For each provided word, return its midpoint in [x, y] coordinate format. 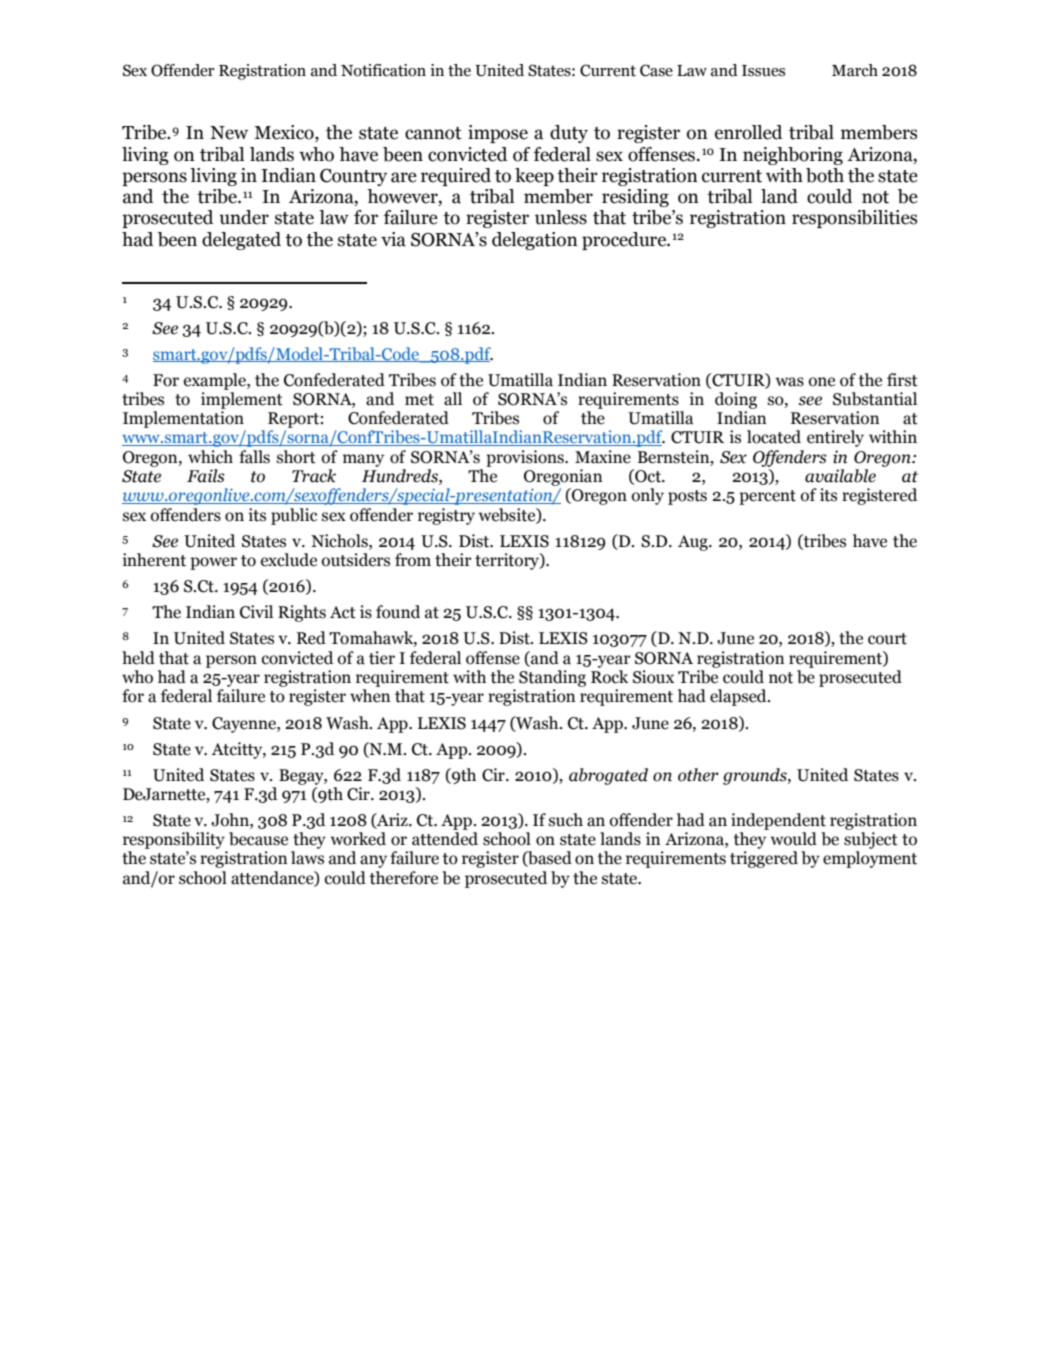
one [822, 382]
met [419, 400]
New [229, 133]
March [855, 70]
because [258, 839]
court [887, 639]
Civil [256, 612]
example [216, 381]
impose [498, 134]
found [398, 612]
